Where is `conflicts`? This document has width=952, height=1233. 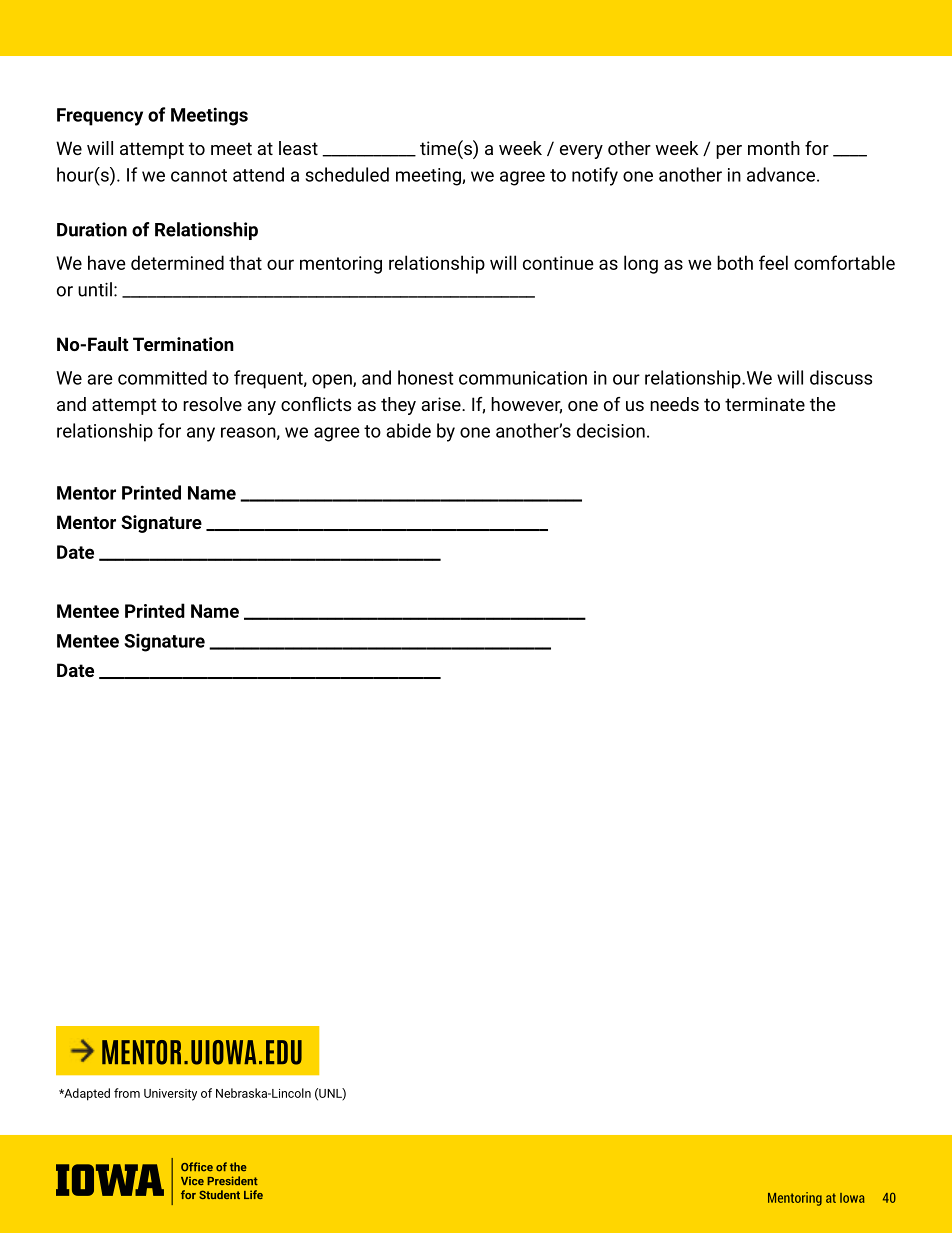
conflicts is located at coordinates (316, 404).
